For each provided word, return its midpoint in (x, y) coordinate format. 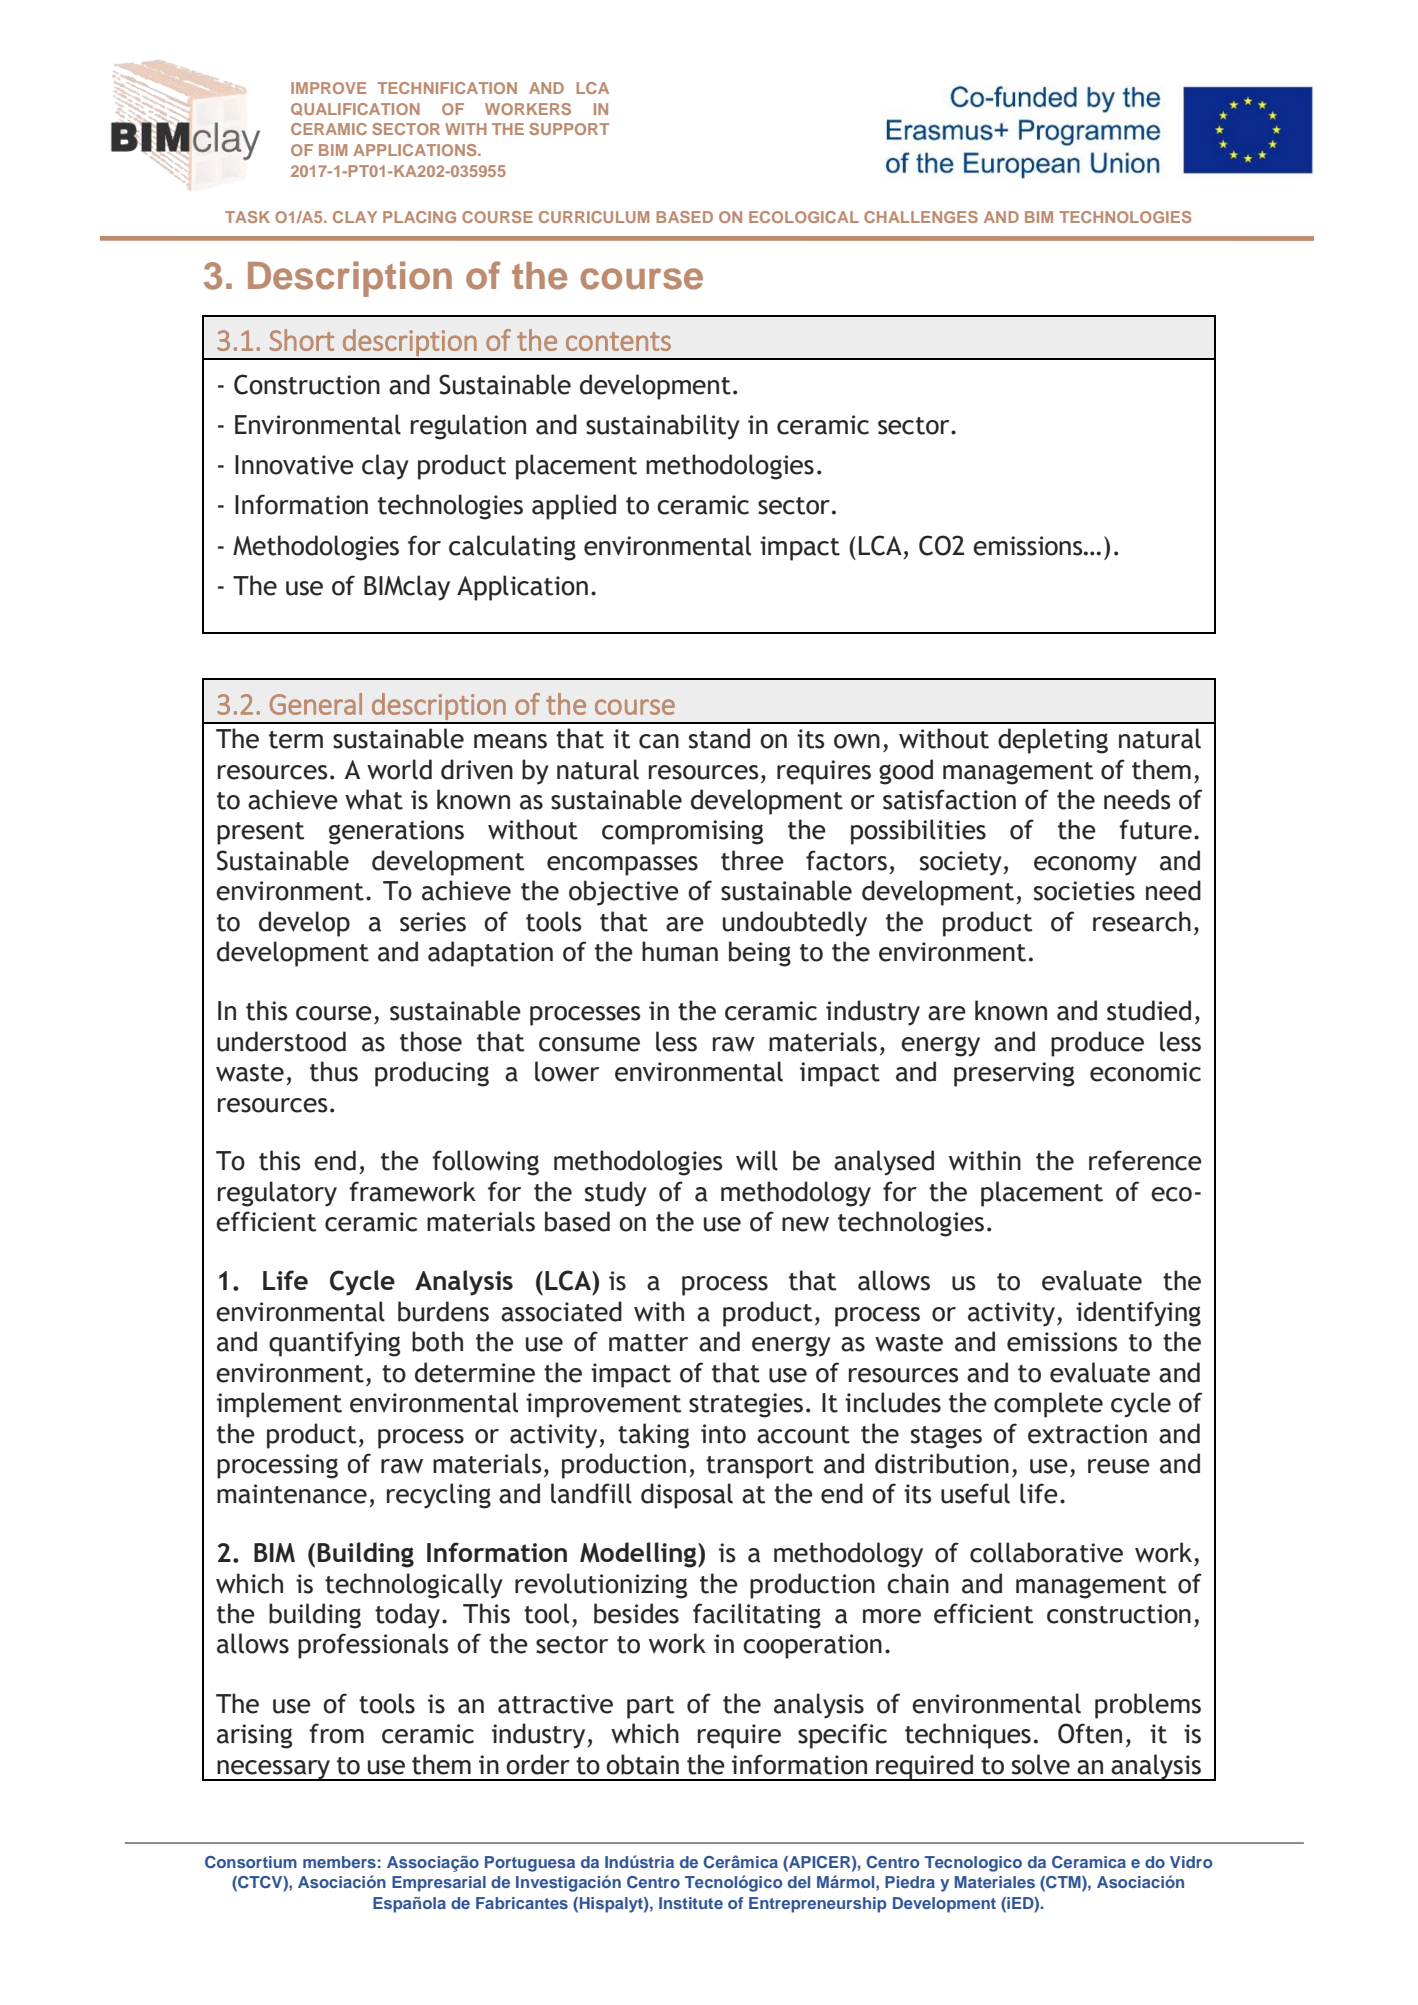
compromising (682, 832)
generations (396, 832)
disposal (687, 1496)
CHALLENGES (921, 217)
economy (1085, 866)
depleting (1053, 741)
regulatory (277, 1194)
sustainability (663, 427)
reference (1145, 1160)
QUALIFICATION (355, 109)
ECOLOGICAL (804, 217)
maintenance (292, 1494)
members (339, 1862)
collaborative (1046, 1552)
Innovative (294, 465)
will (757, 1160)
